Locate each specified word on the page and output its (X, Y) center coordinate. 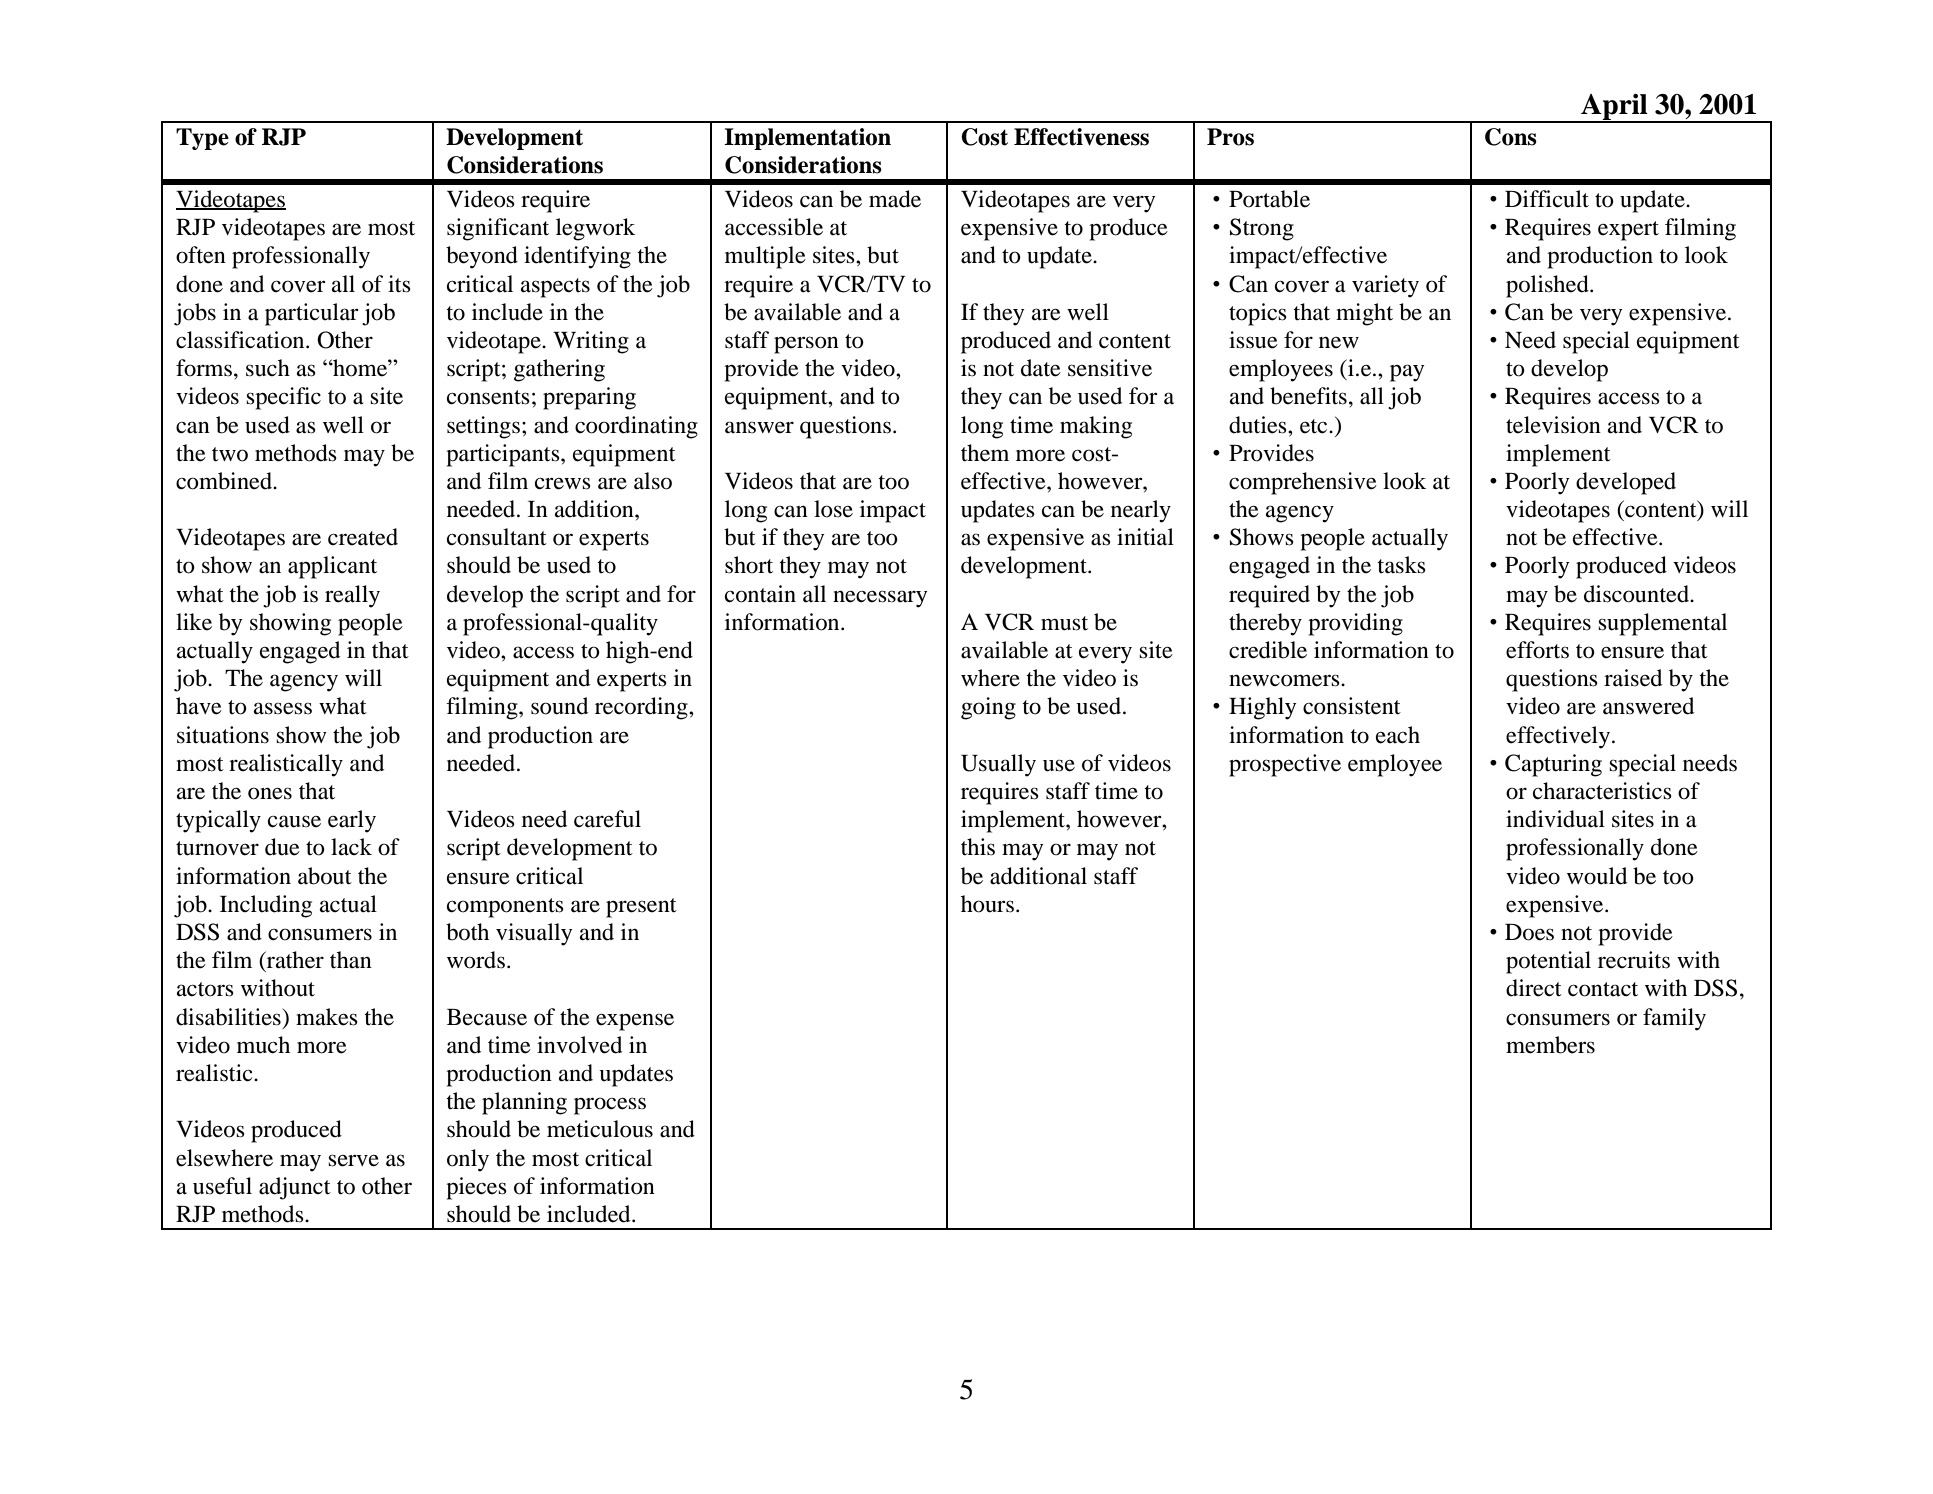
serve (353, 1160)
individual (1555, 819)
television (1553, 425)
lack (351, 847)
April (1614, 108)
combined (225, 481)
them (985, 453)
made (895, 199)
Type (202, 139)
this (978, 847)
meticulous (600, 1129)
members (1550, 1045)
